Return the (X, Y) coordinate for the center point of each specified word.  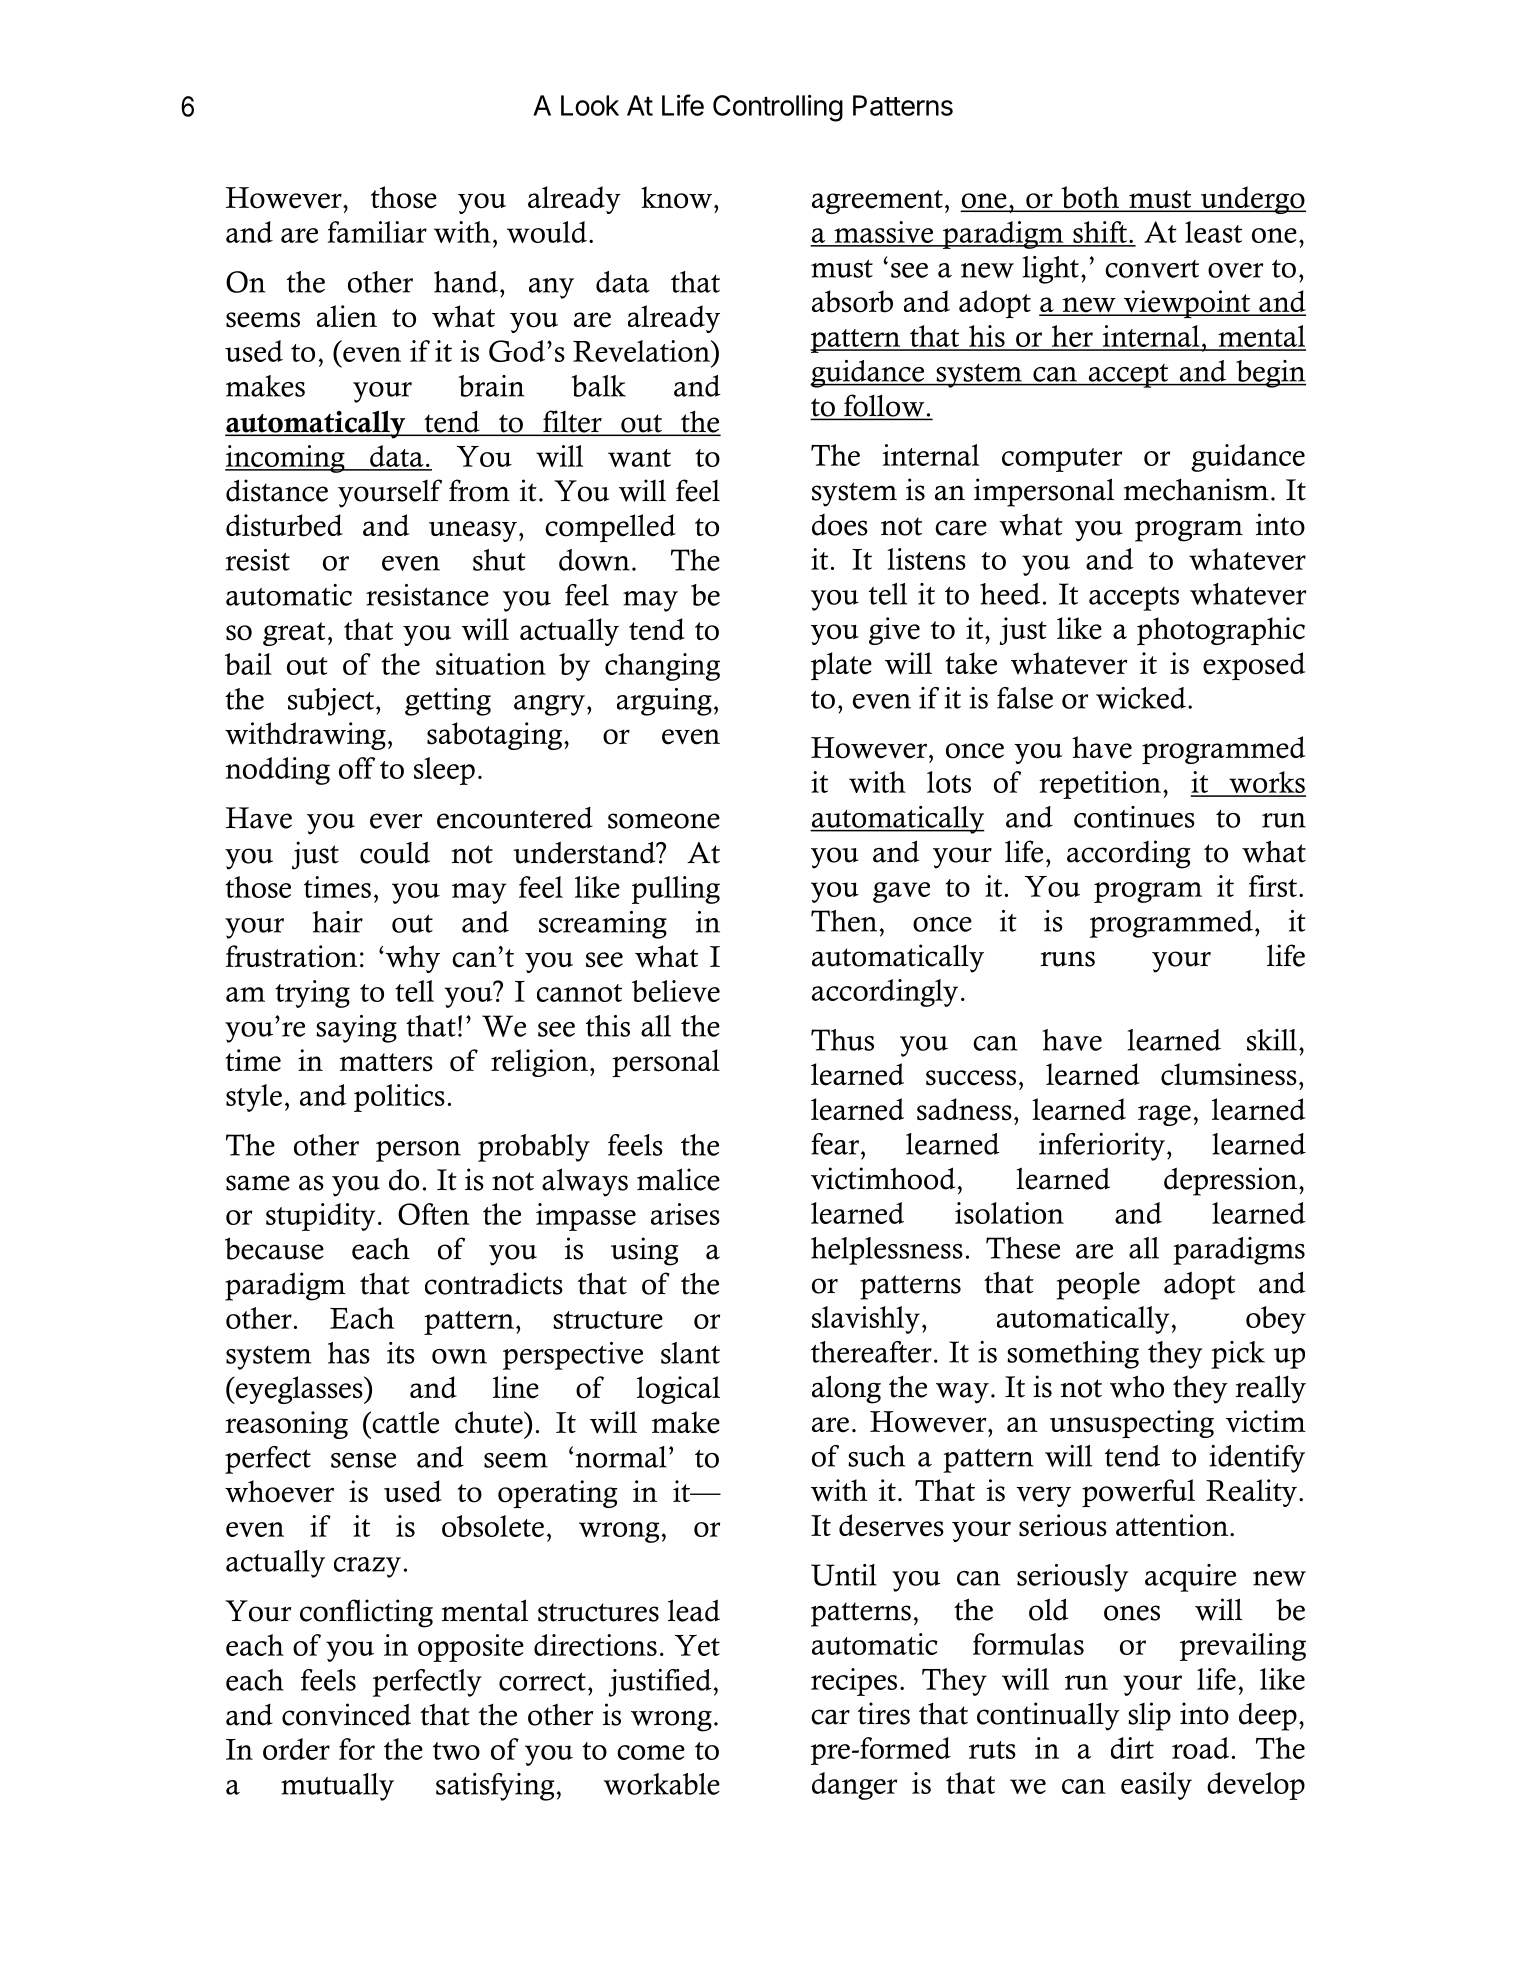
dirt (1132, 1748)
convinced (346, 1714)
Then (845, 921)
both (1090, 198)
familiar (377, 232)
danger (854, 1786)
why (411, 959)
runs (1067, 959)
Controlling (778, 108)
